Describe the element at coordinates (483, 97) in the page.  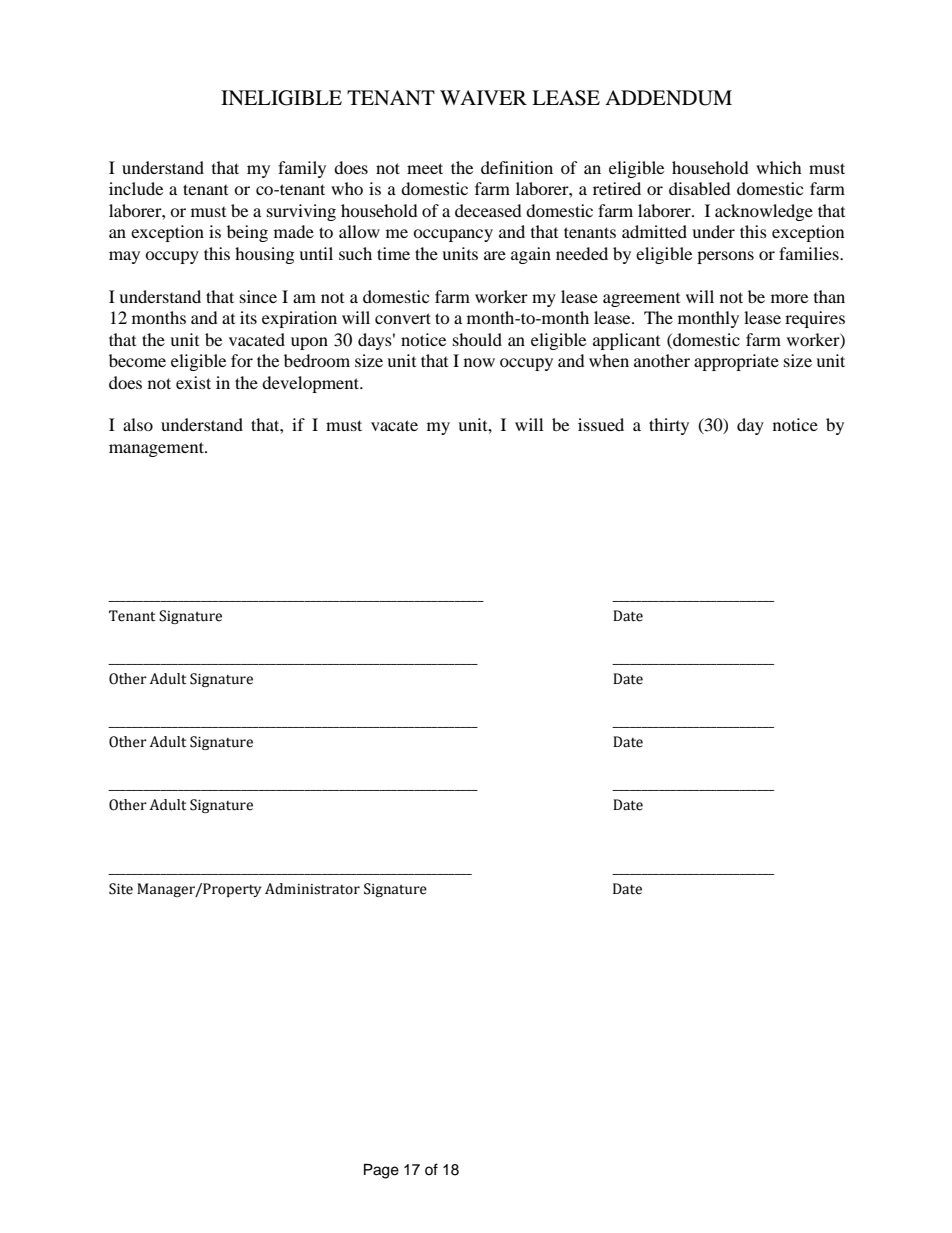
I see `WAIVER` at that location.
